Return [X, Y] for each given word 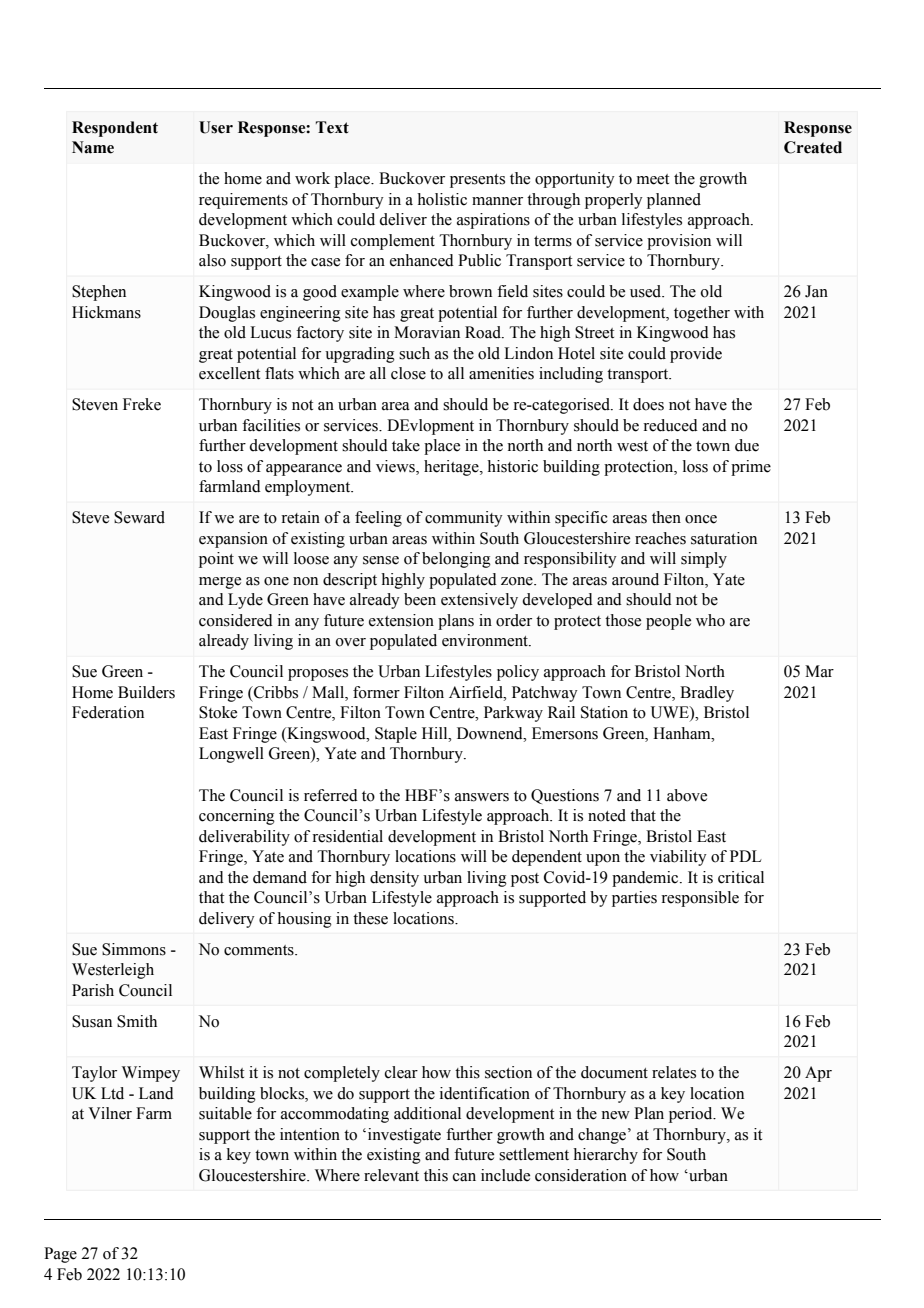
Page [60, 1255]
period [692, 1115]
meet [653, 179]
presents [477, 181]
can [464, 1177]
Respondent [115, 129]
